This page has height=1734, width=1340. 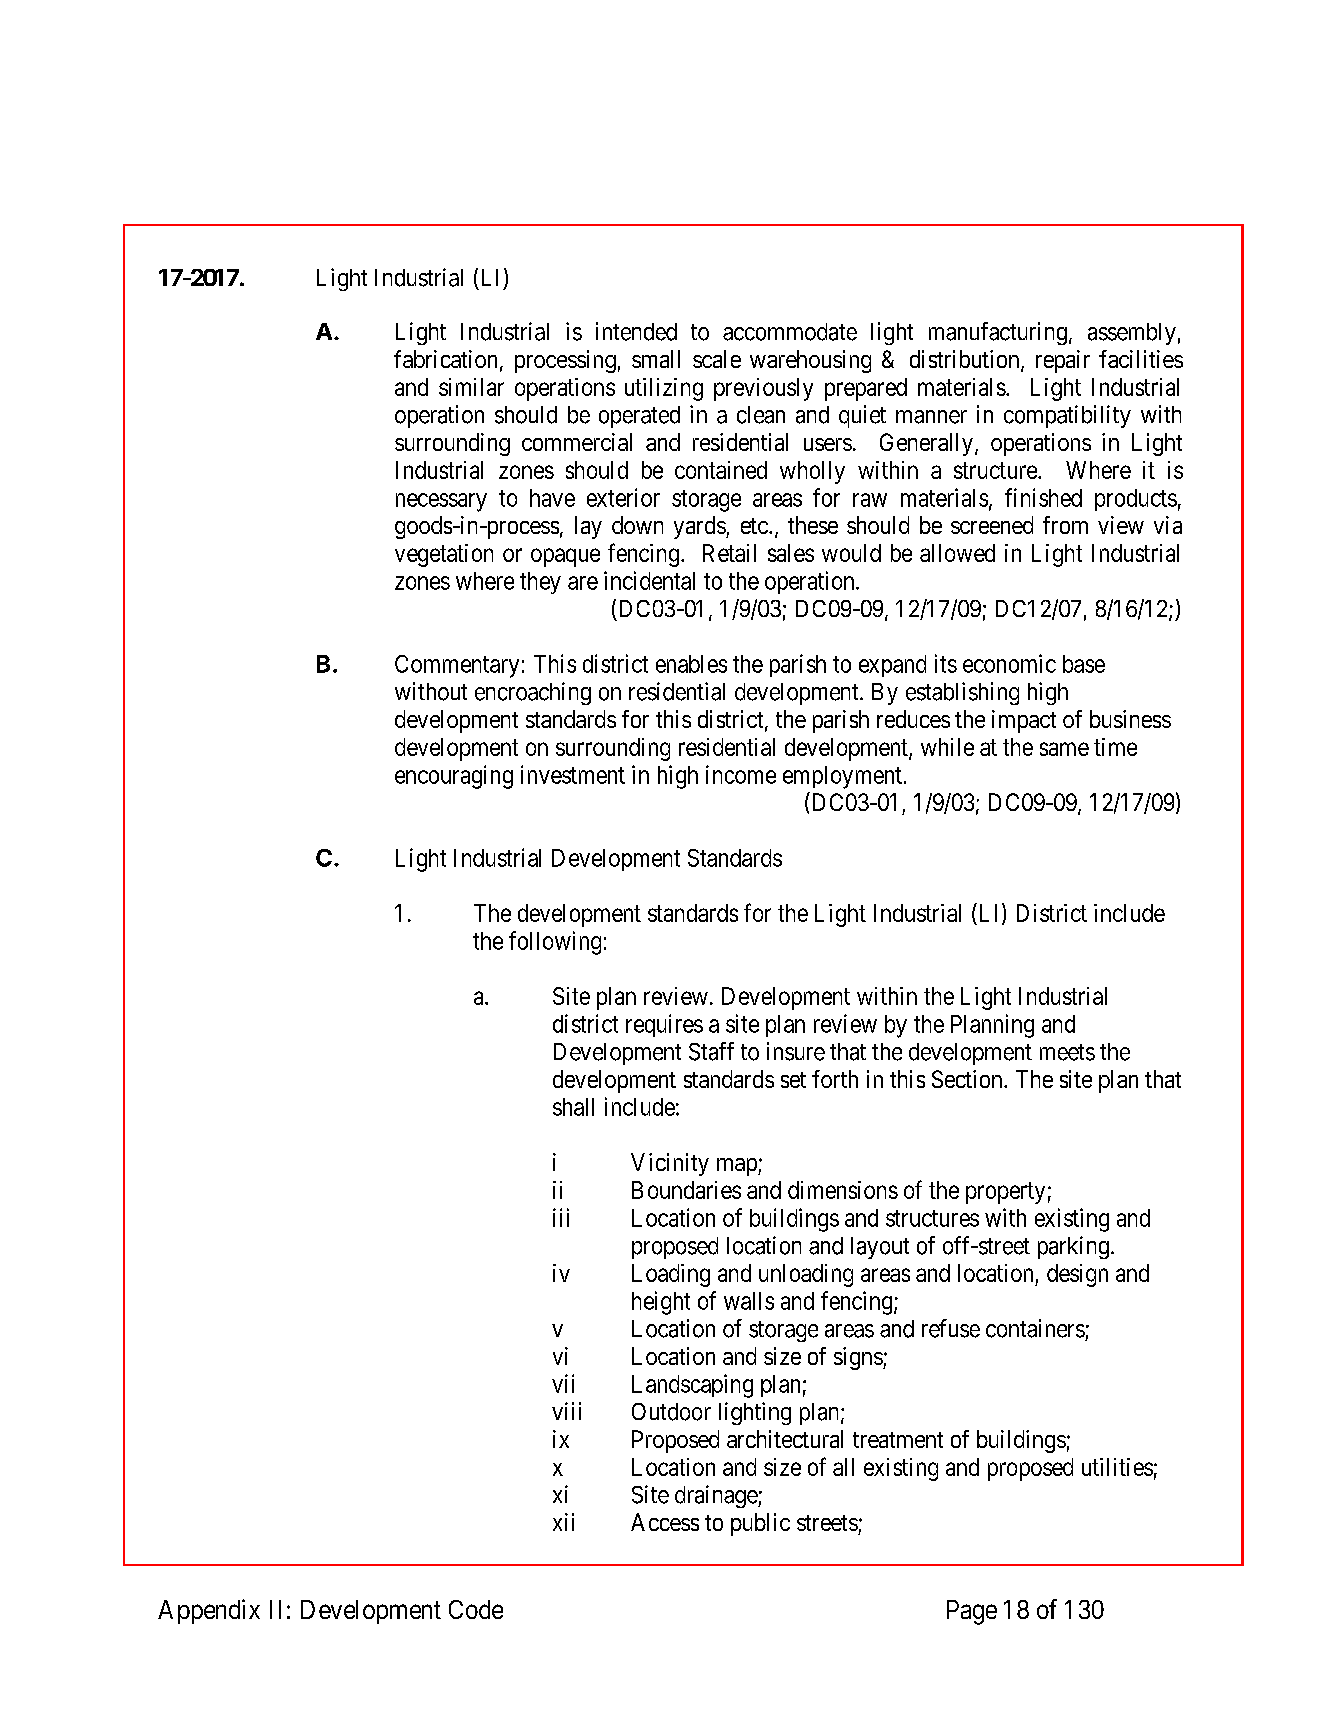 I want to click on repair, so click(x=1063, y=361).
